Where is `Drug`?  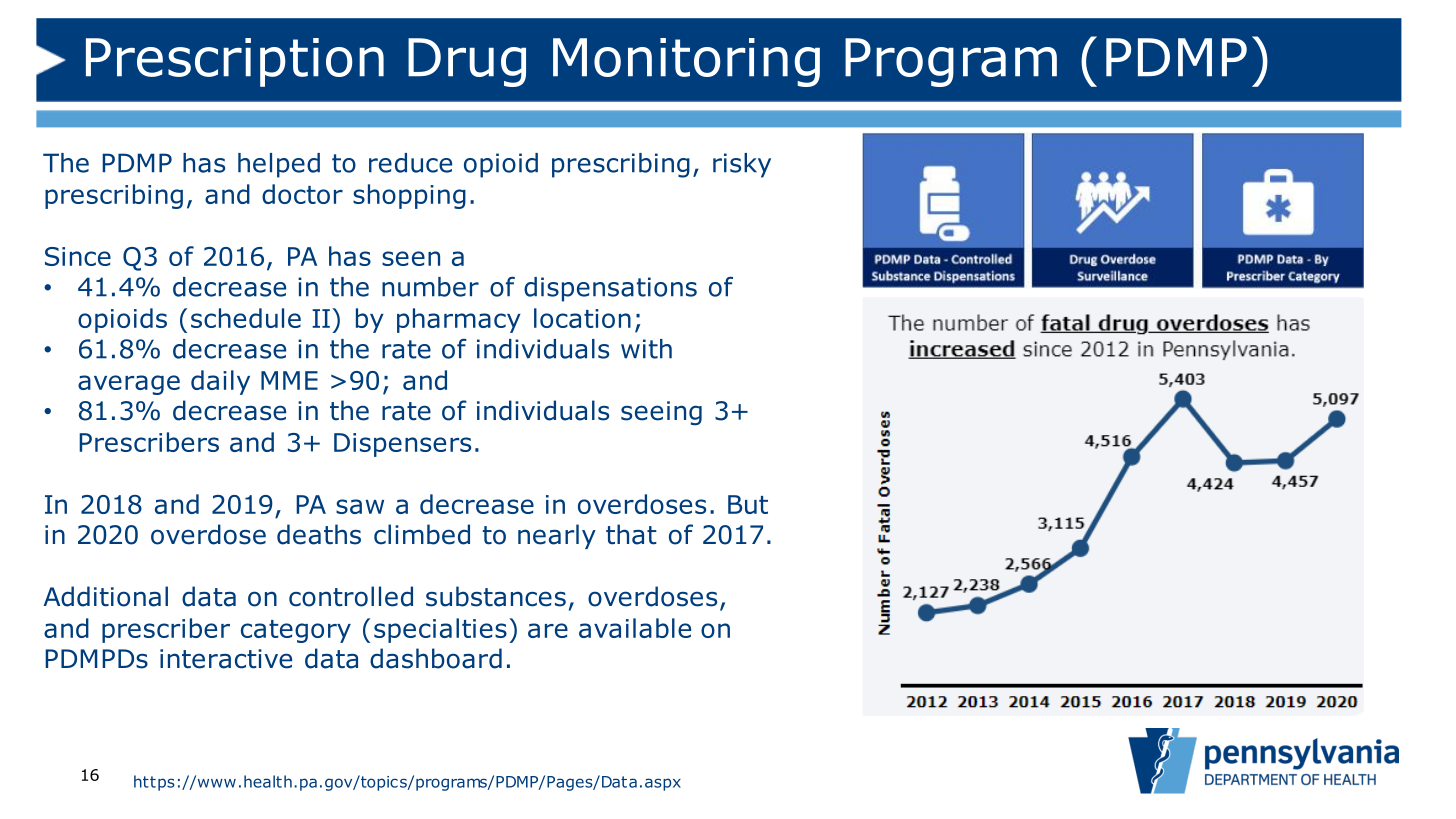
Drug is located at coordinates (467, 62).
